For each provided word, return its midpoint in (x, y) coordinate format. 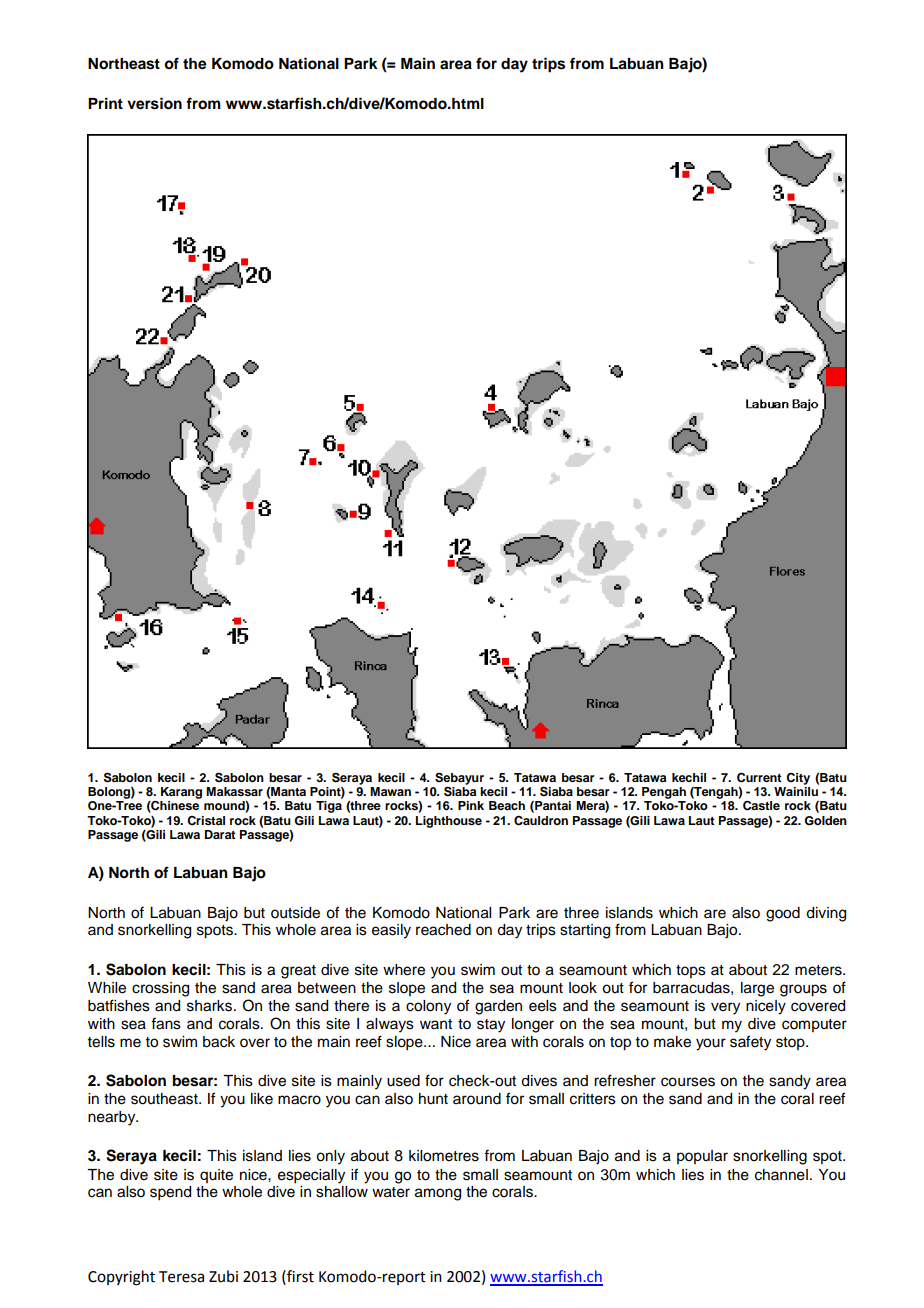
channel (781, 1175)
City (798, 779)
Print (105, 103)
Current (759, 778)
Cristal (206, 821)
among (438, 1194)
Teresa (181, 1277)
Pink (471, 805)
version (154, 103)
